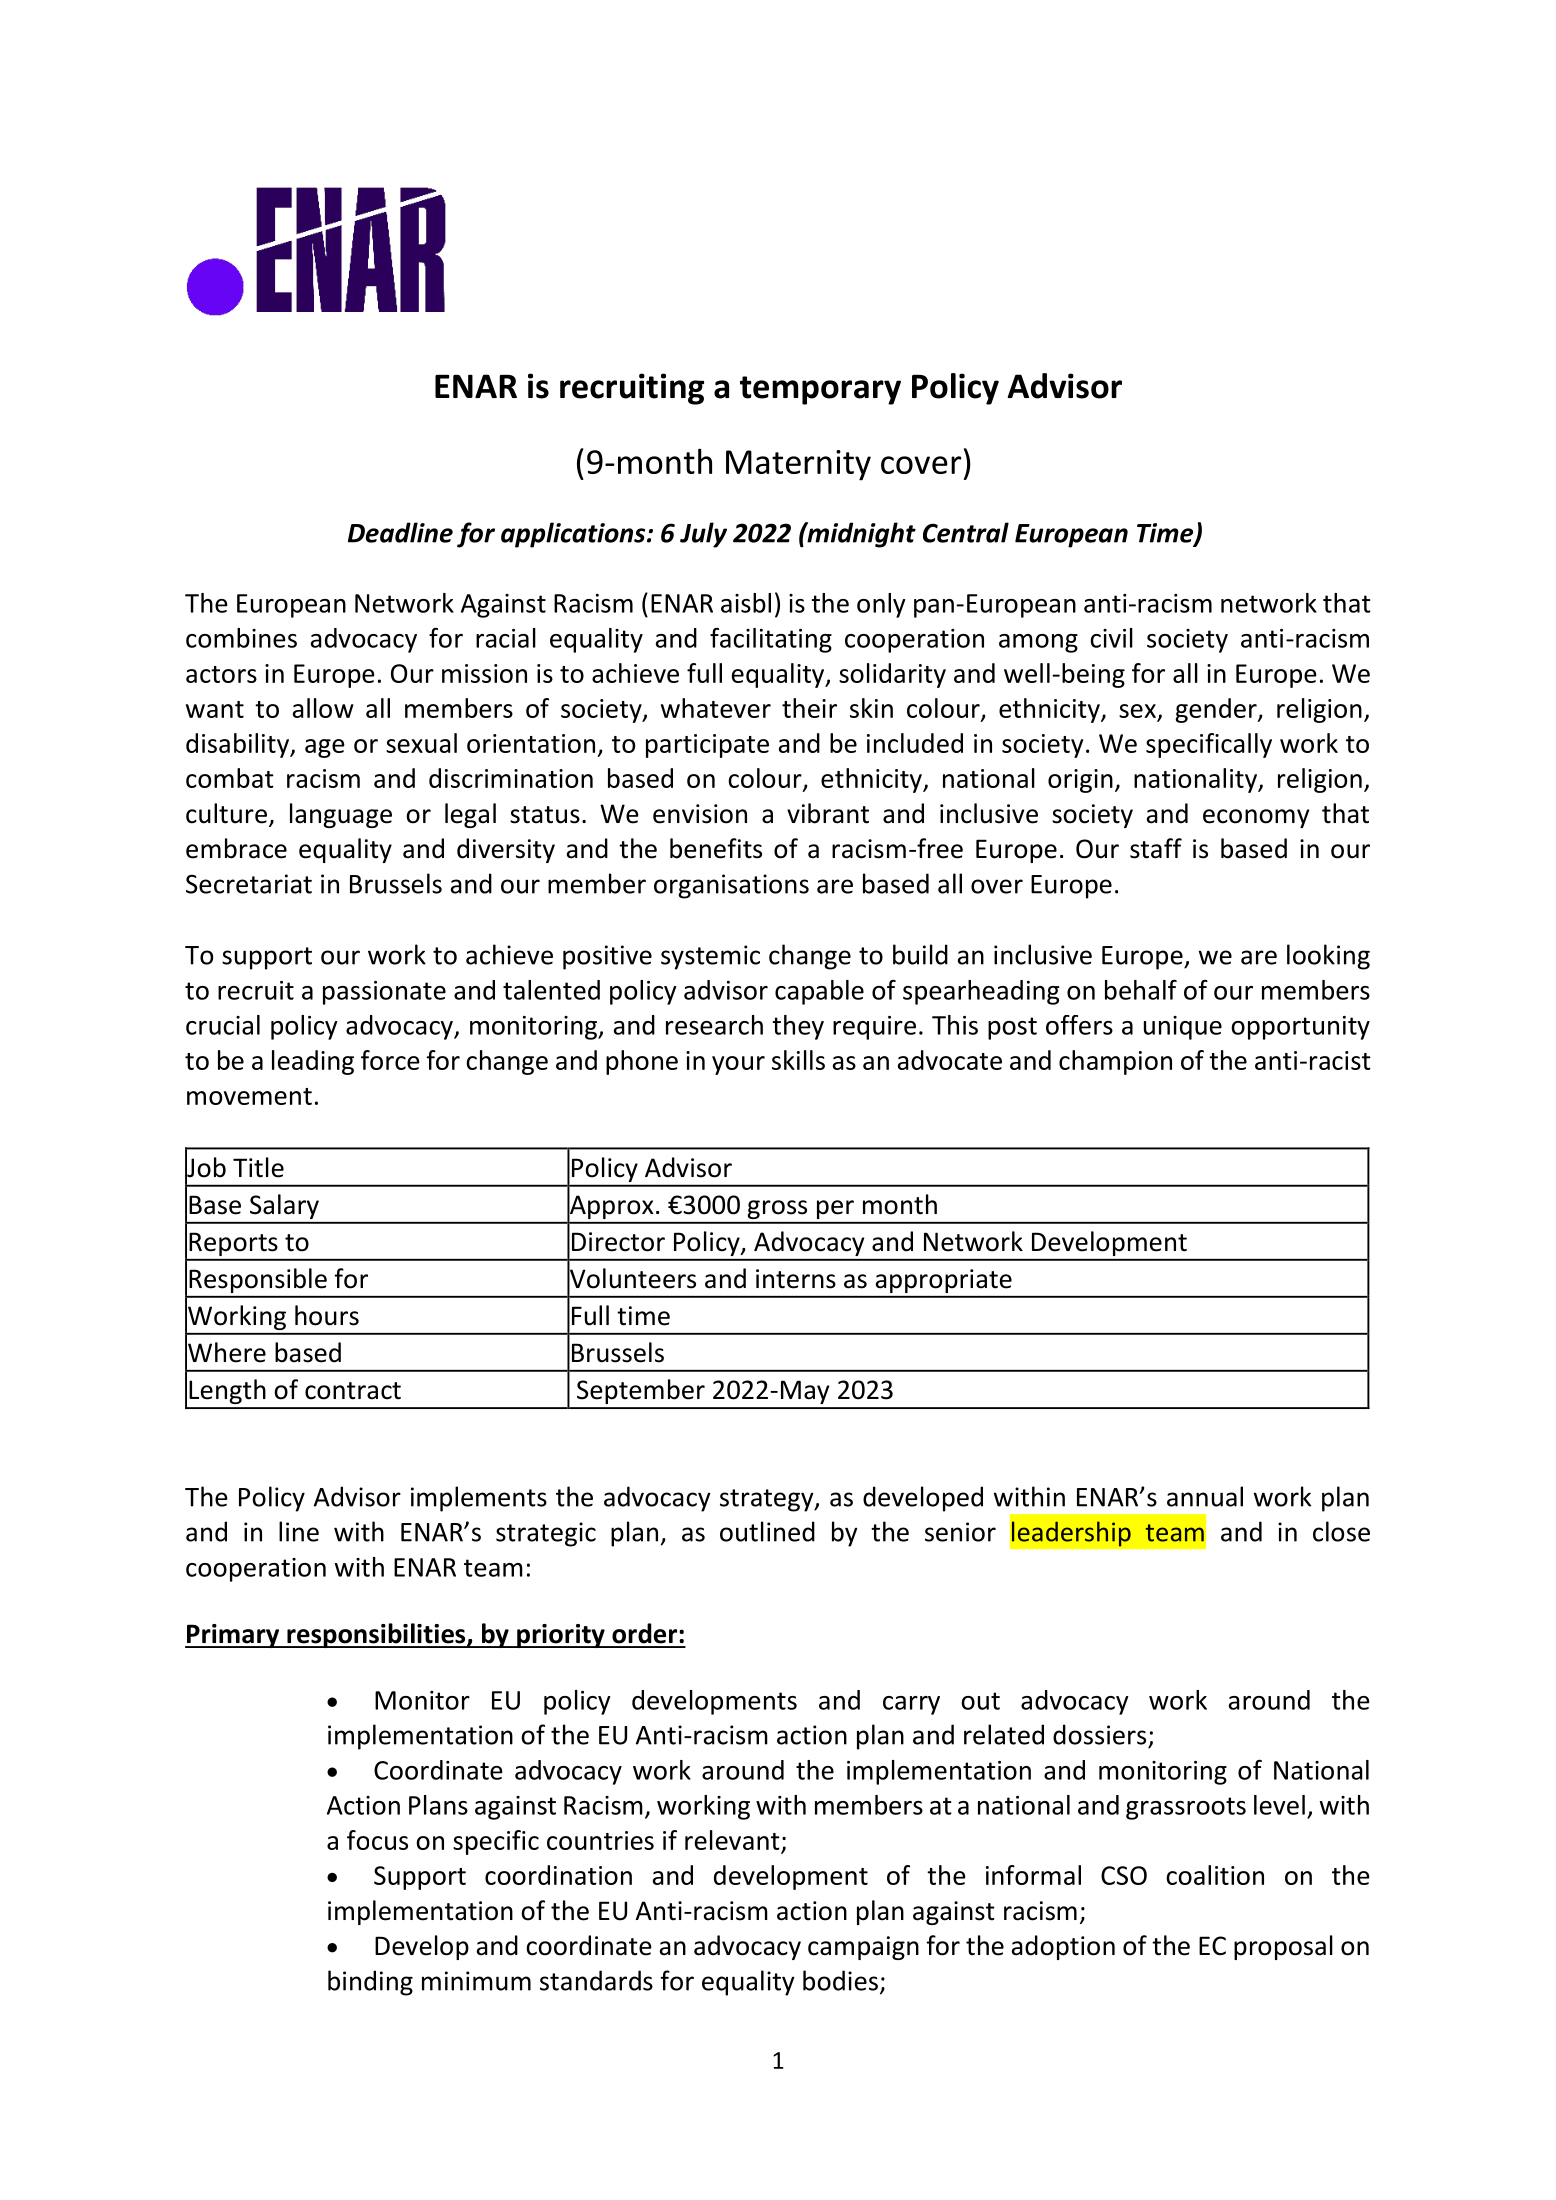 The height and width of the document is (2200, 1556). Describe the element at coordinates (370, 1983) in the document. I see `binding` at that location.
